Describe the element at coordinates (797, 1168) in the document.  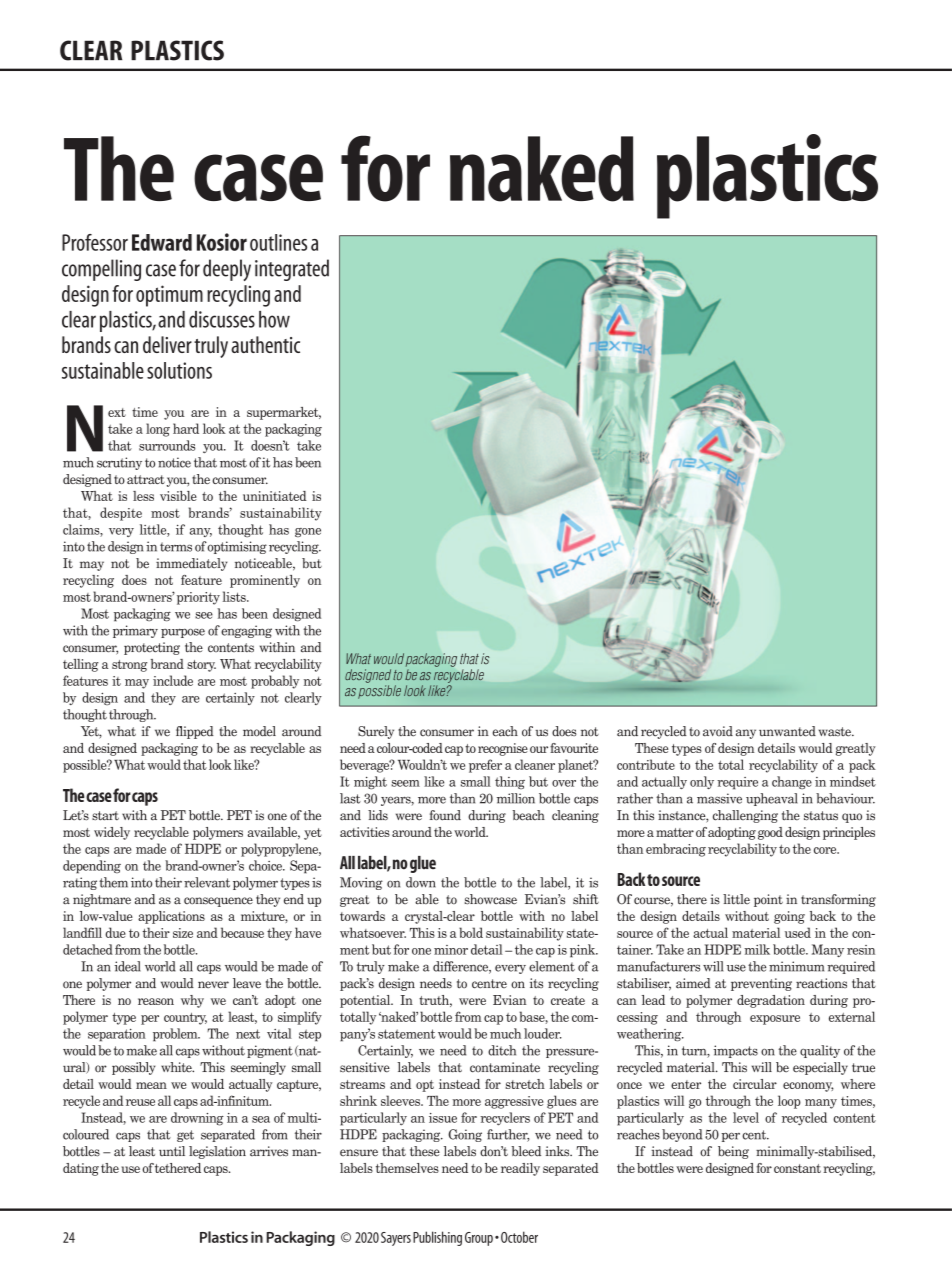
I see `constant` at that location.
